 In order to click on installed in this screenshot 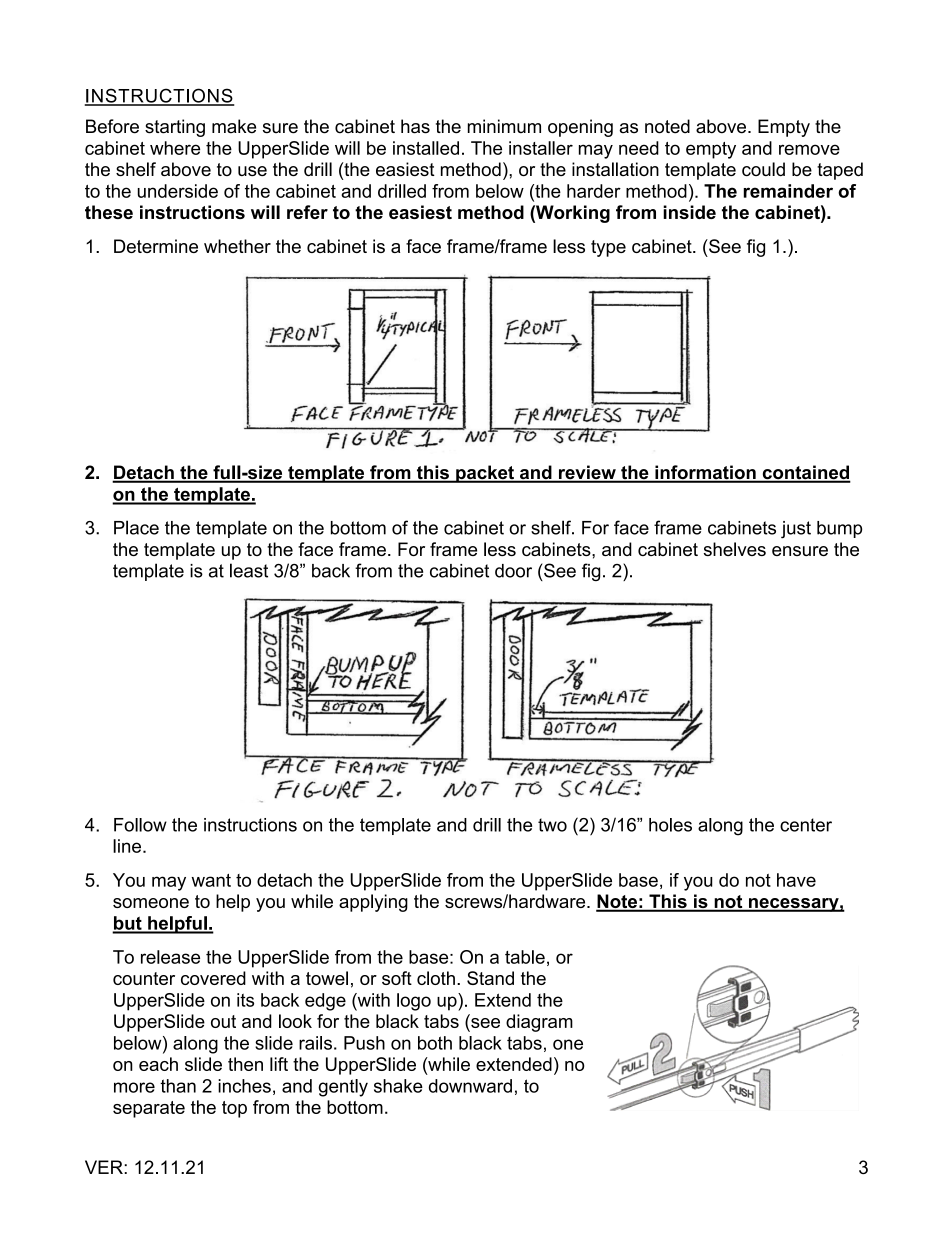, I will do `click(426, 148)`.
